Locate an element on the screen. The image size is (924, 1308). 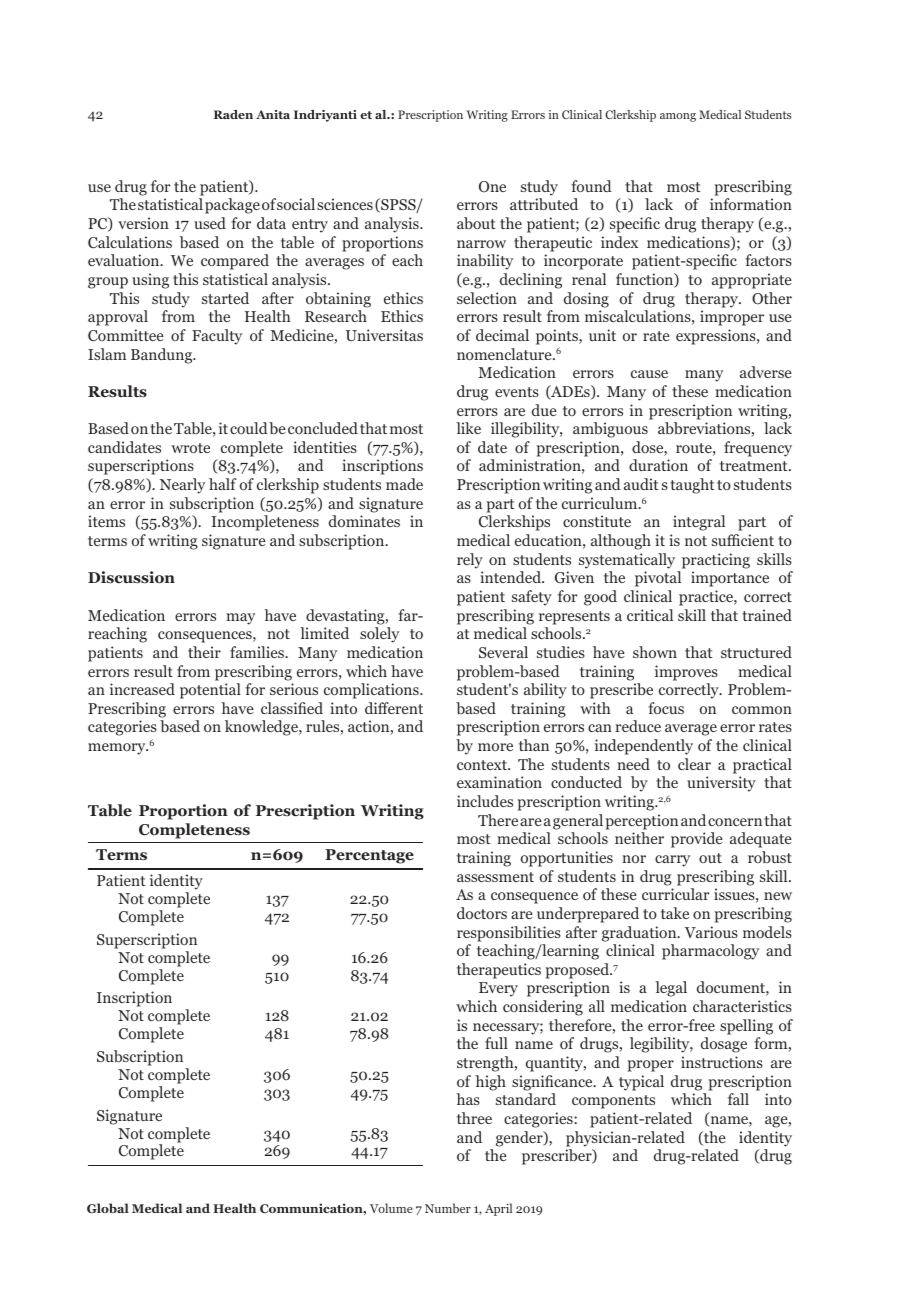
about is located at coordinates (476, 223).
